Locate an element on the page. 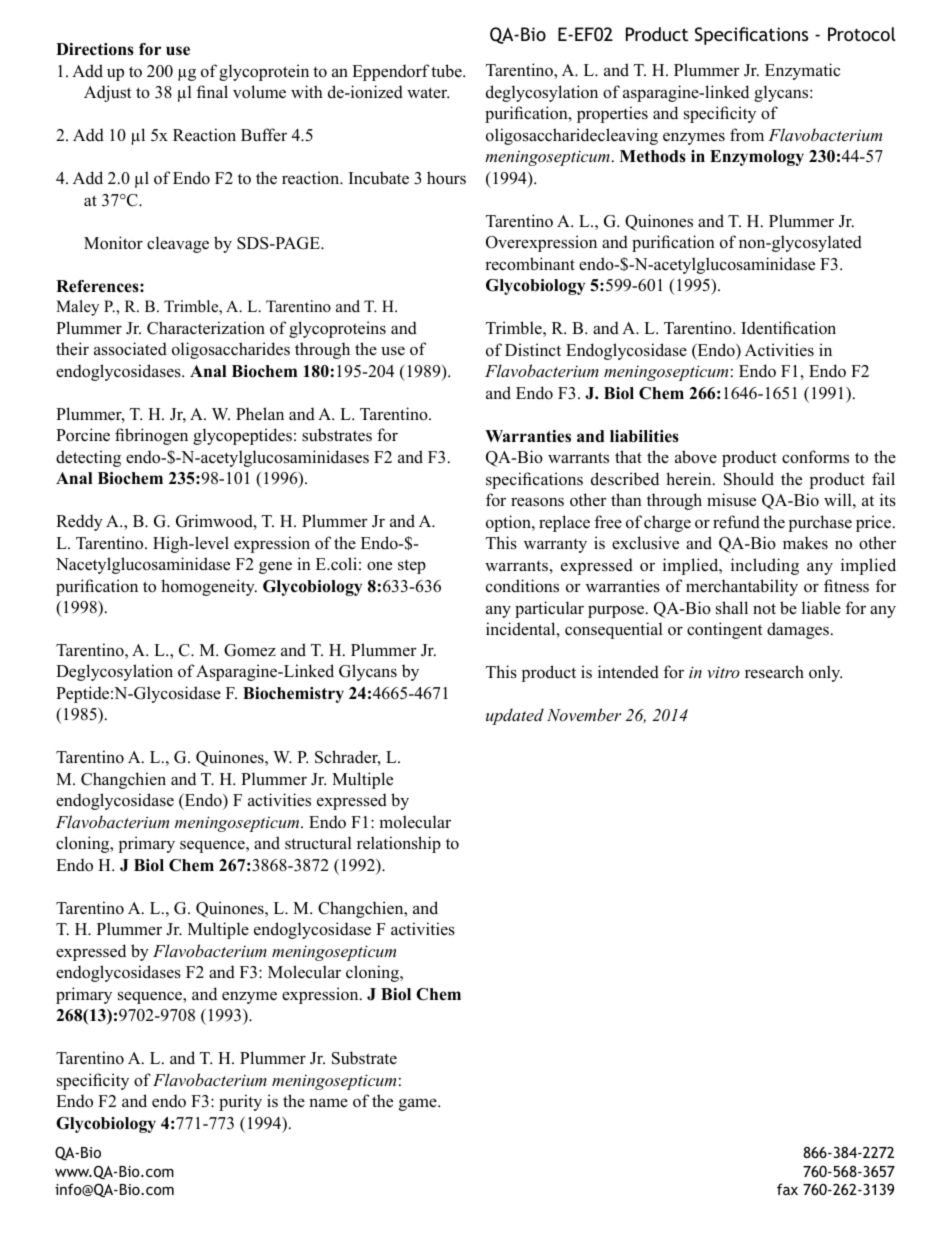 The height and width of the image is (1233, 952). purity is located at coordinates (240, 1102).
